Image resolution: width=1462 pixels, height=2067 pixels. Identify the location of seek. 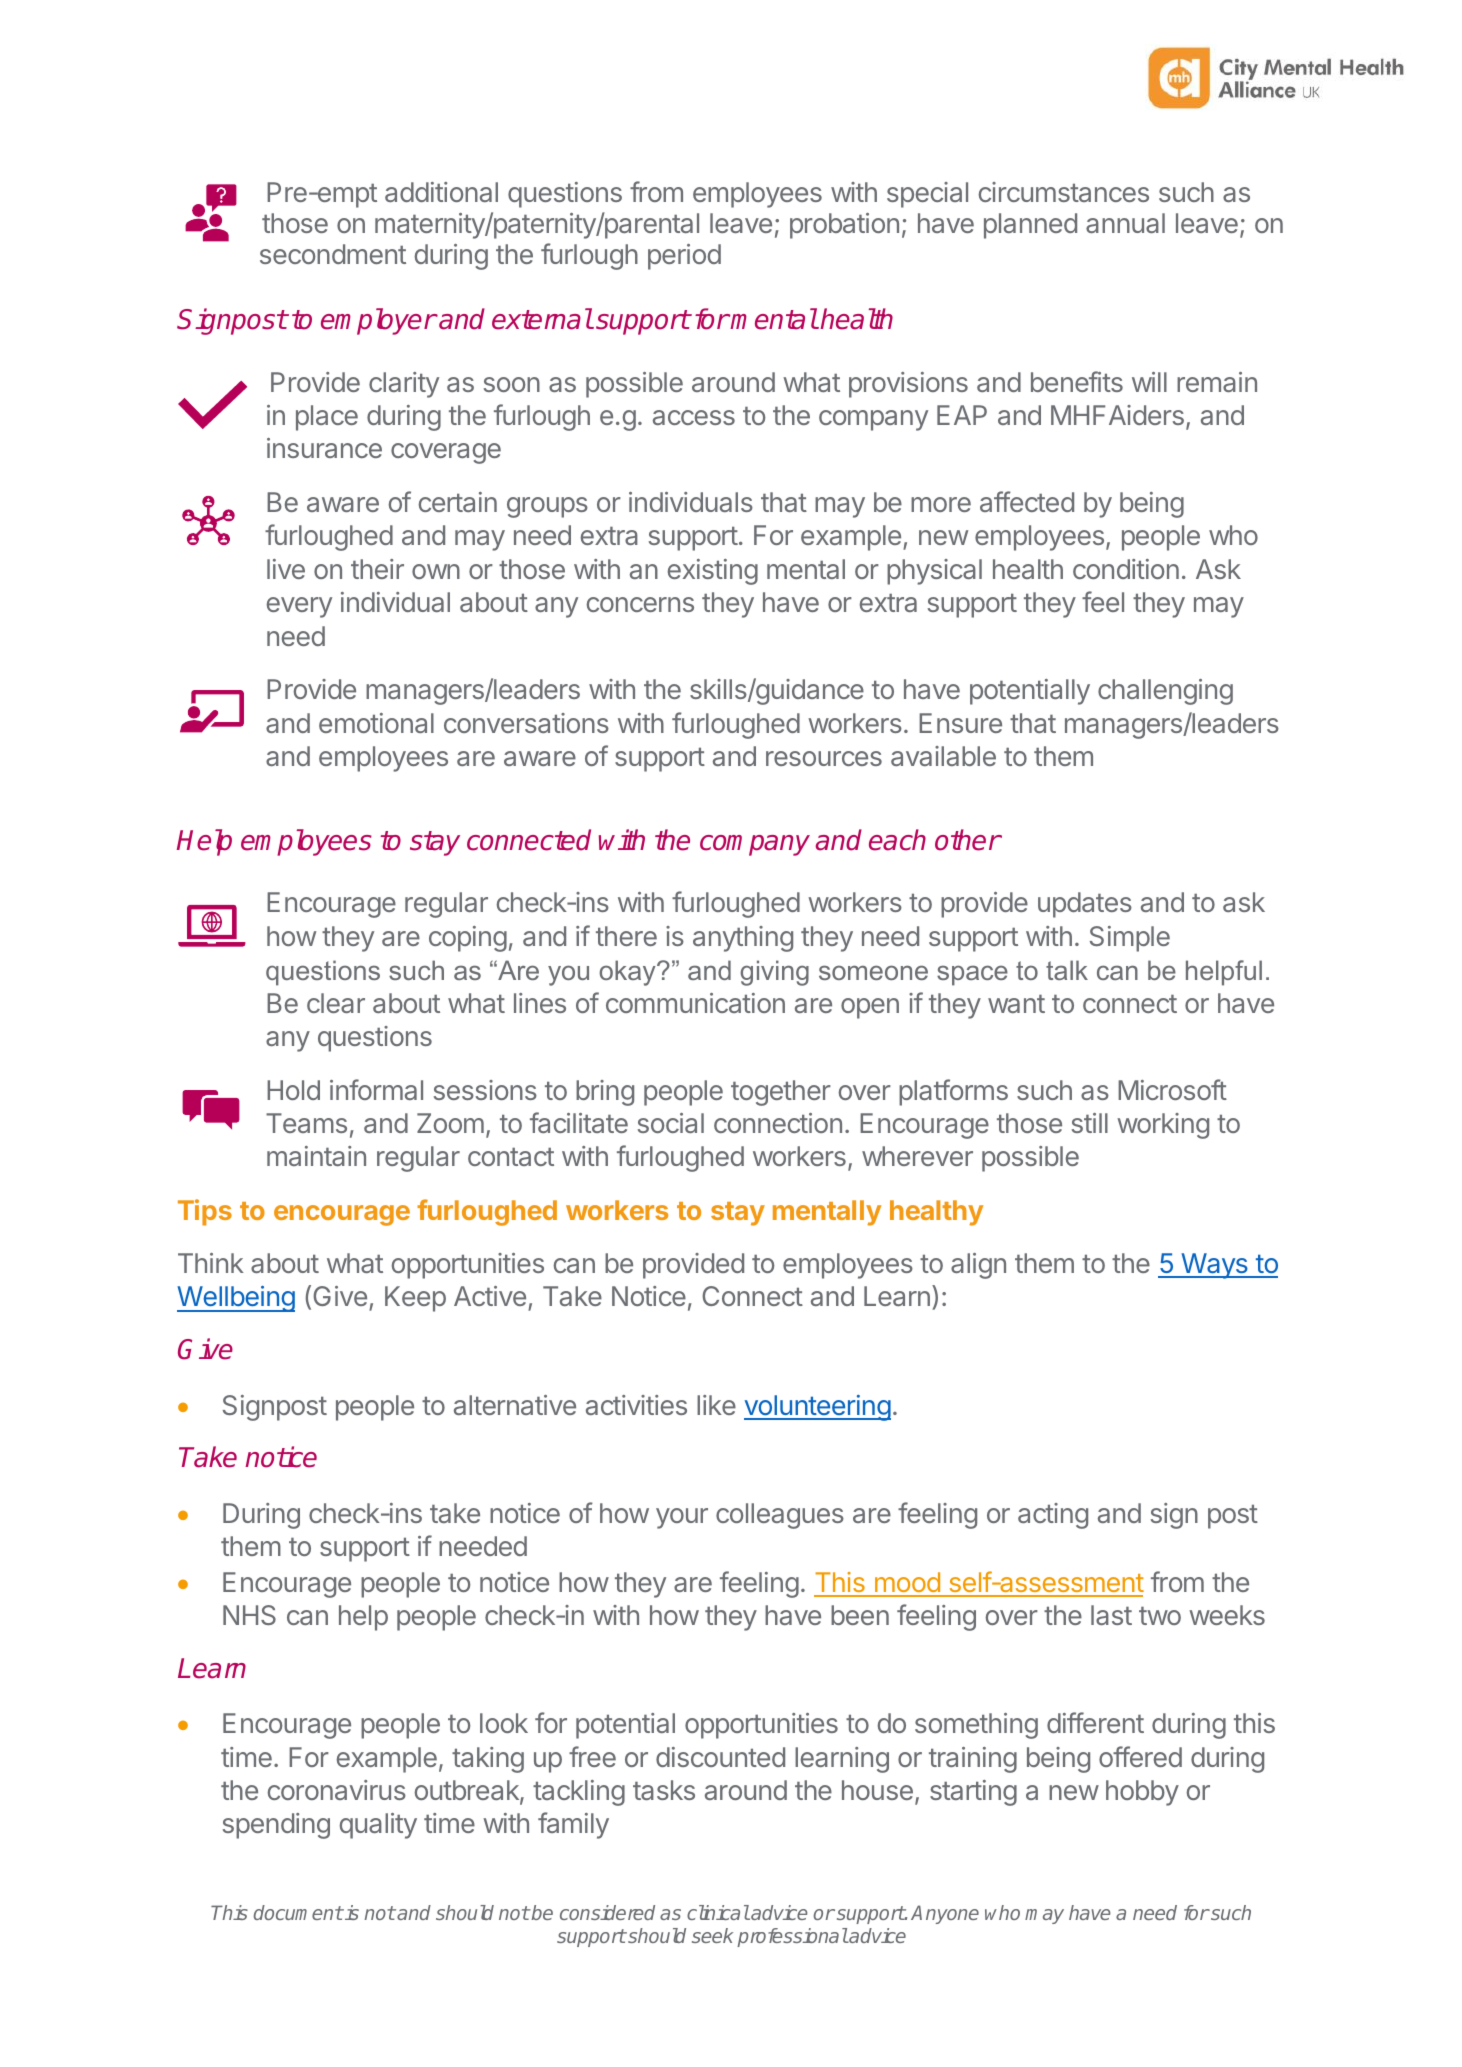
(712, 1935).
